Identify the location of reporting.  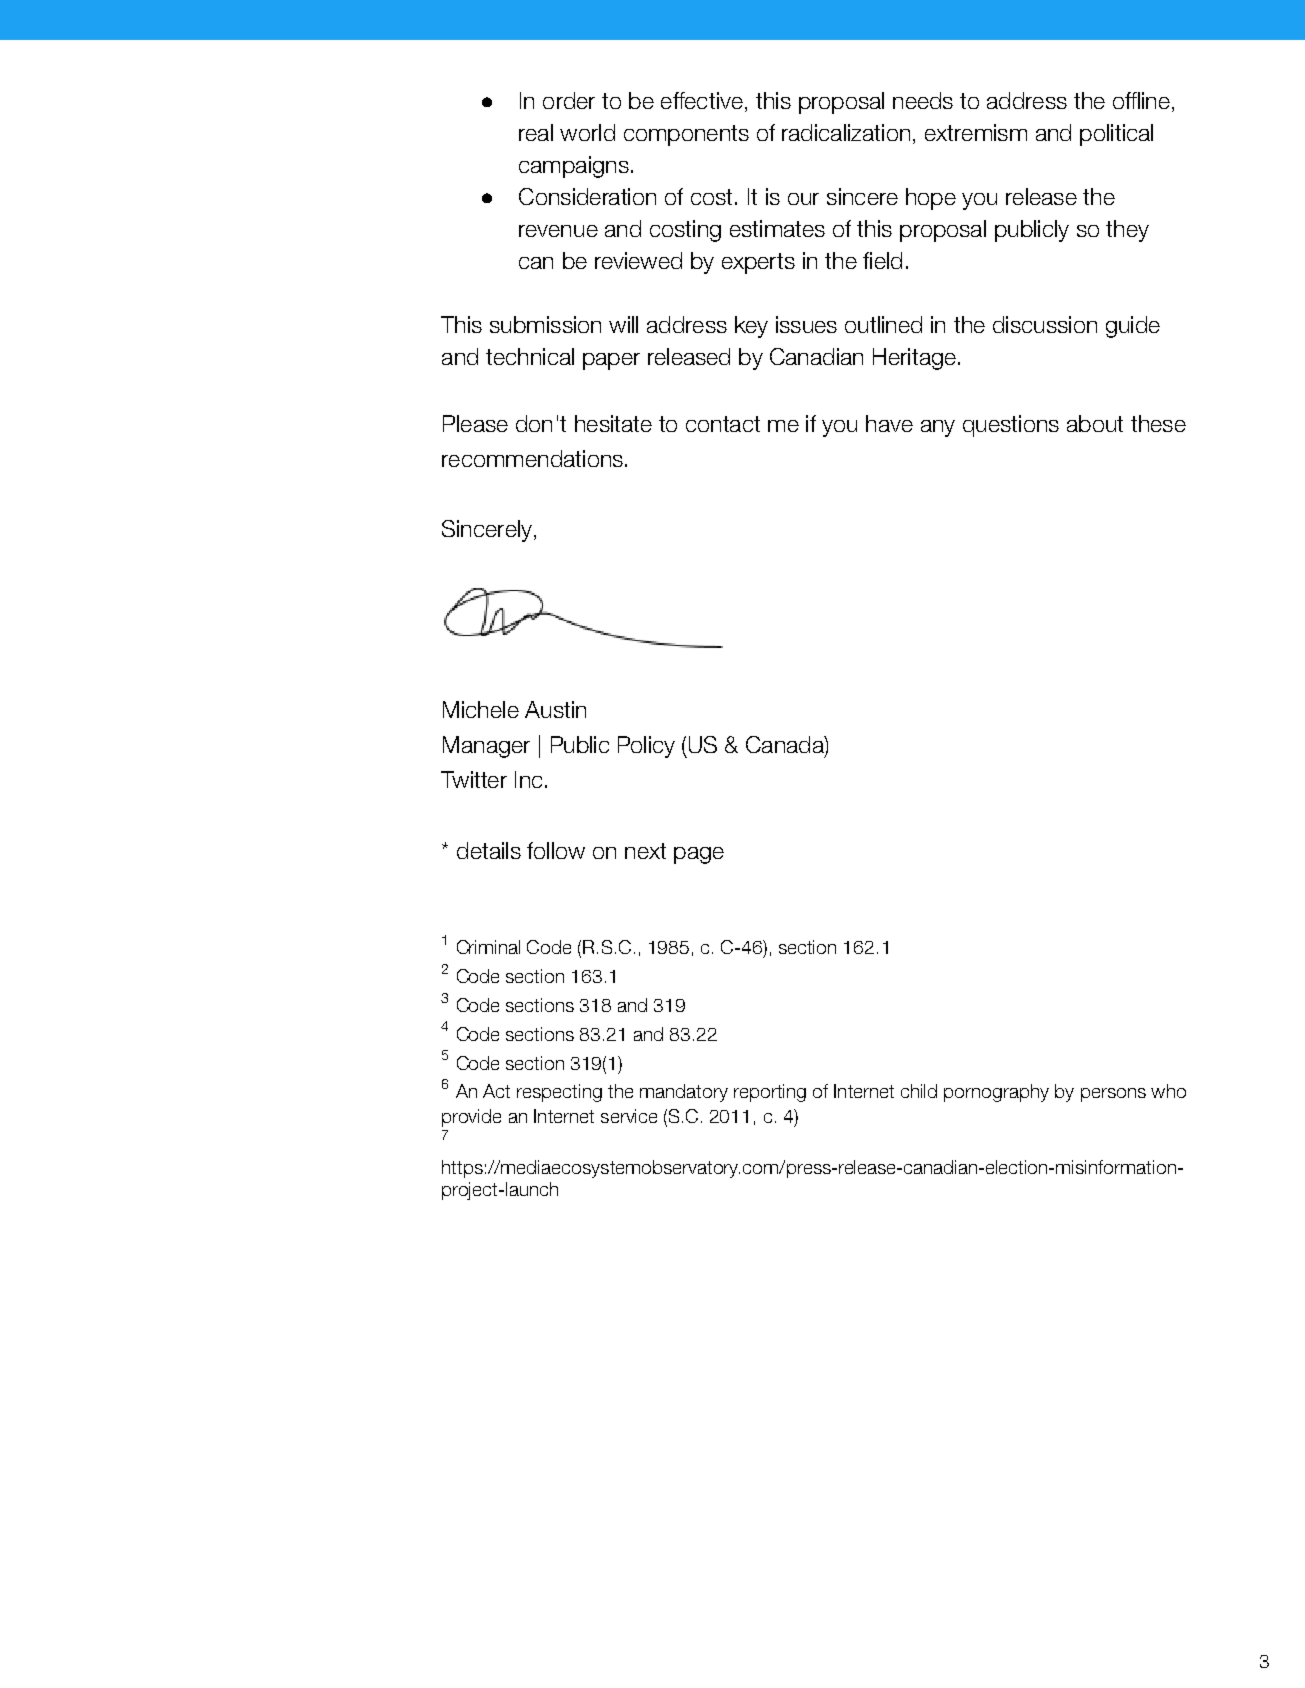
(770, 1093).
